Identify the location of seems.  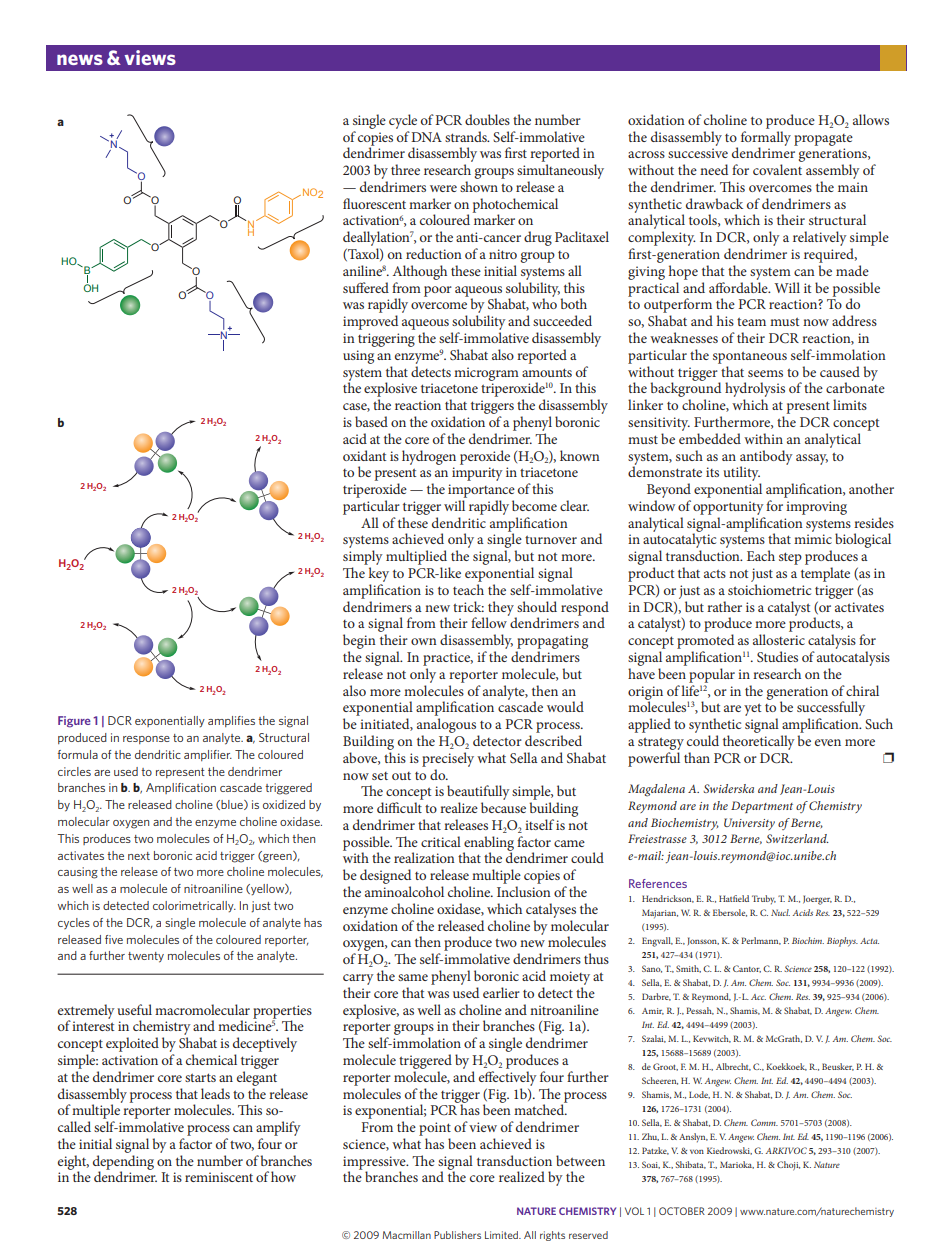
(765, 373).
